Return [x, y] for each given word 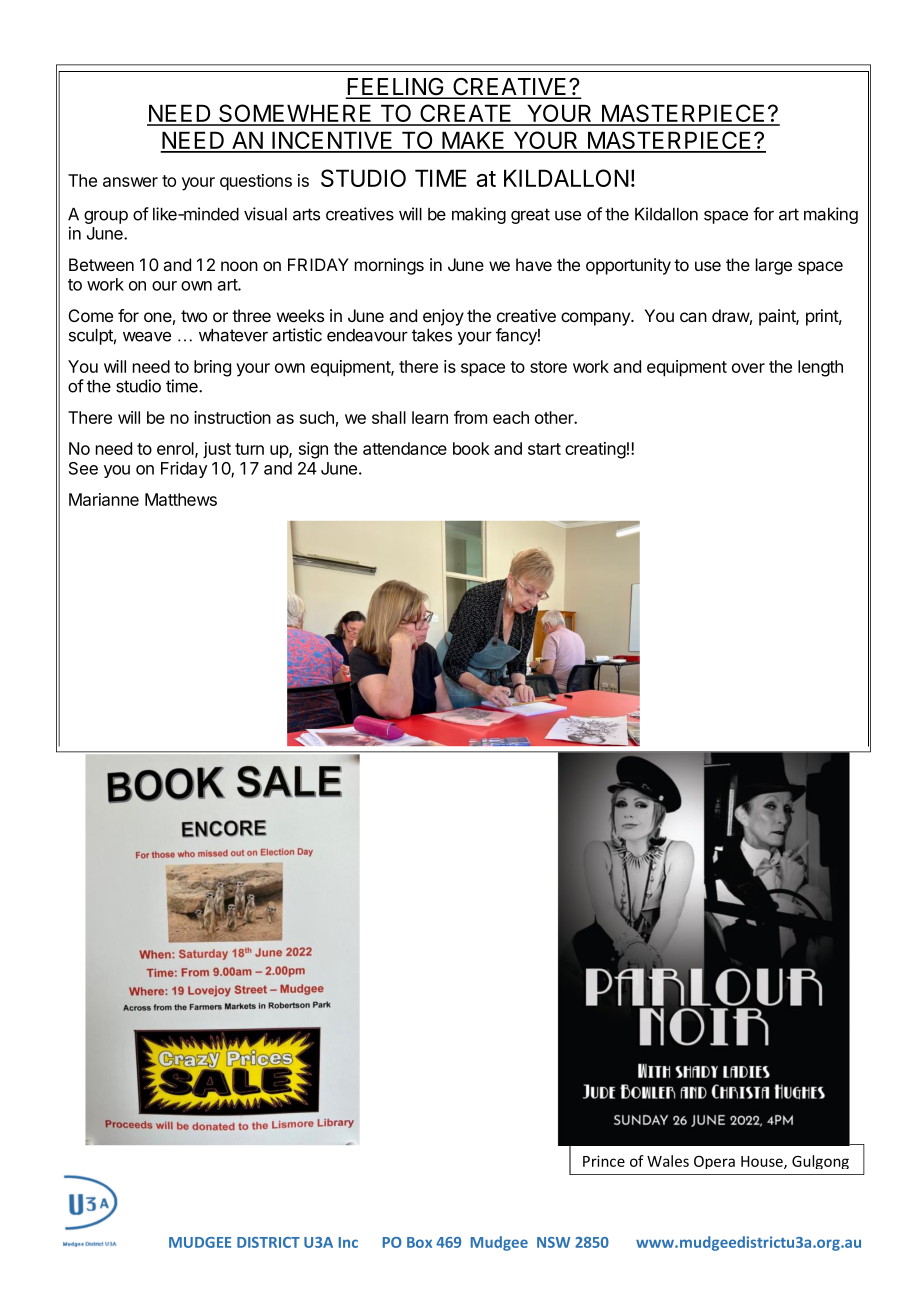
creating [595, 450]
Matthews [181, 499]
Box [419, 1242]
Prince [604, 1161]
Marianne [104, 499]
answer [130, 182]
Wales [668, 1161]
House [763, 1162]
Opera [714, 1162]
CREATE [466, 114]
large [774, 266]
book [471, 448]
